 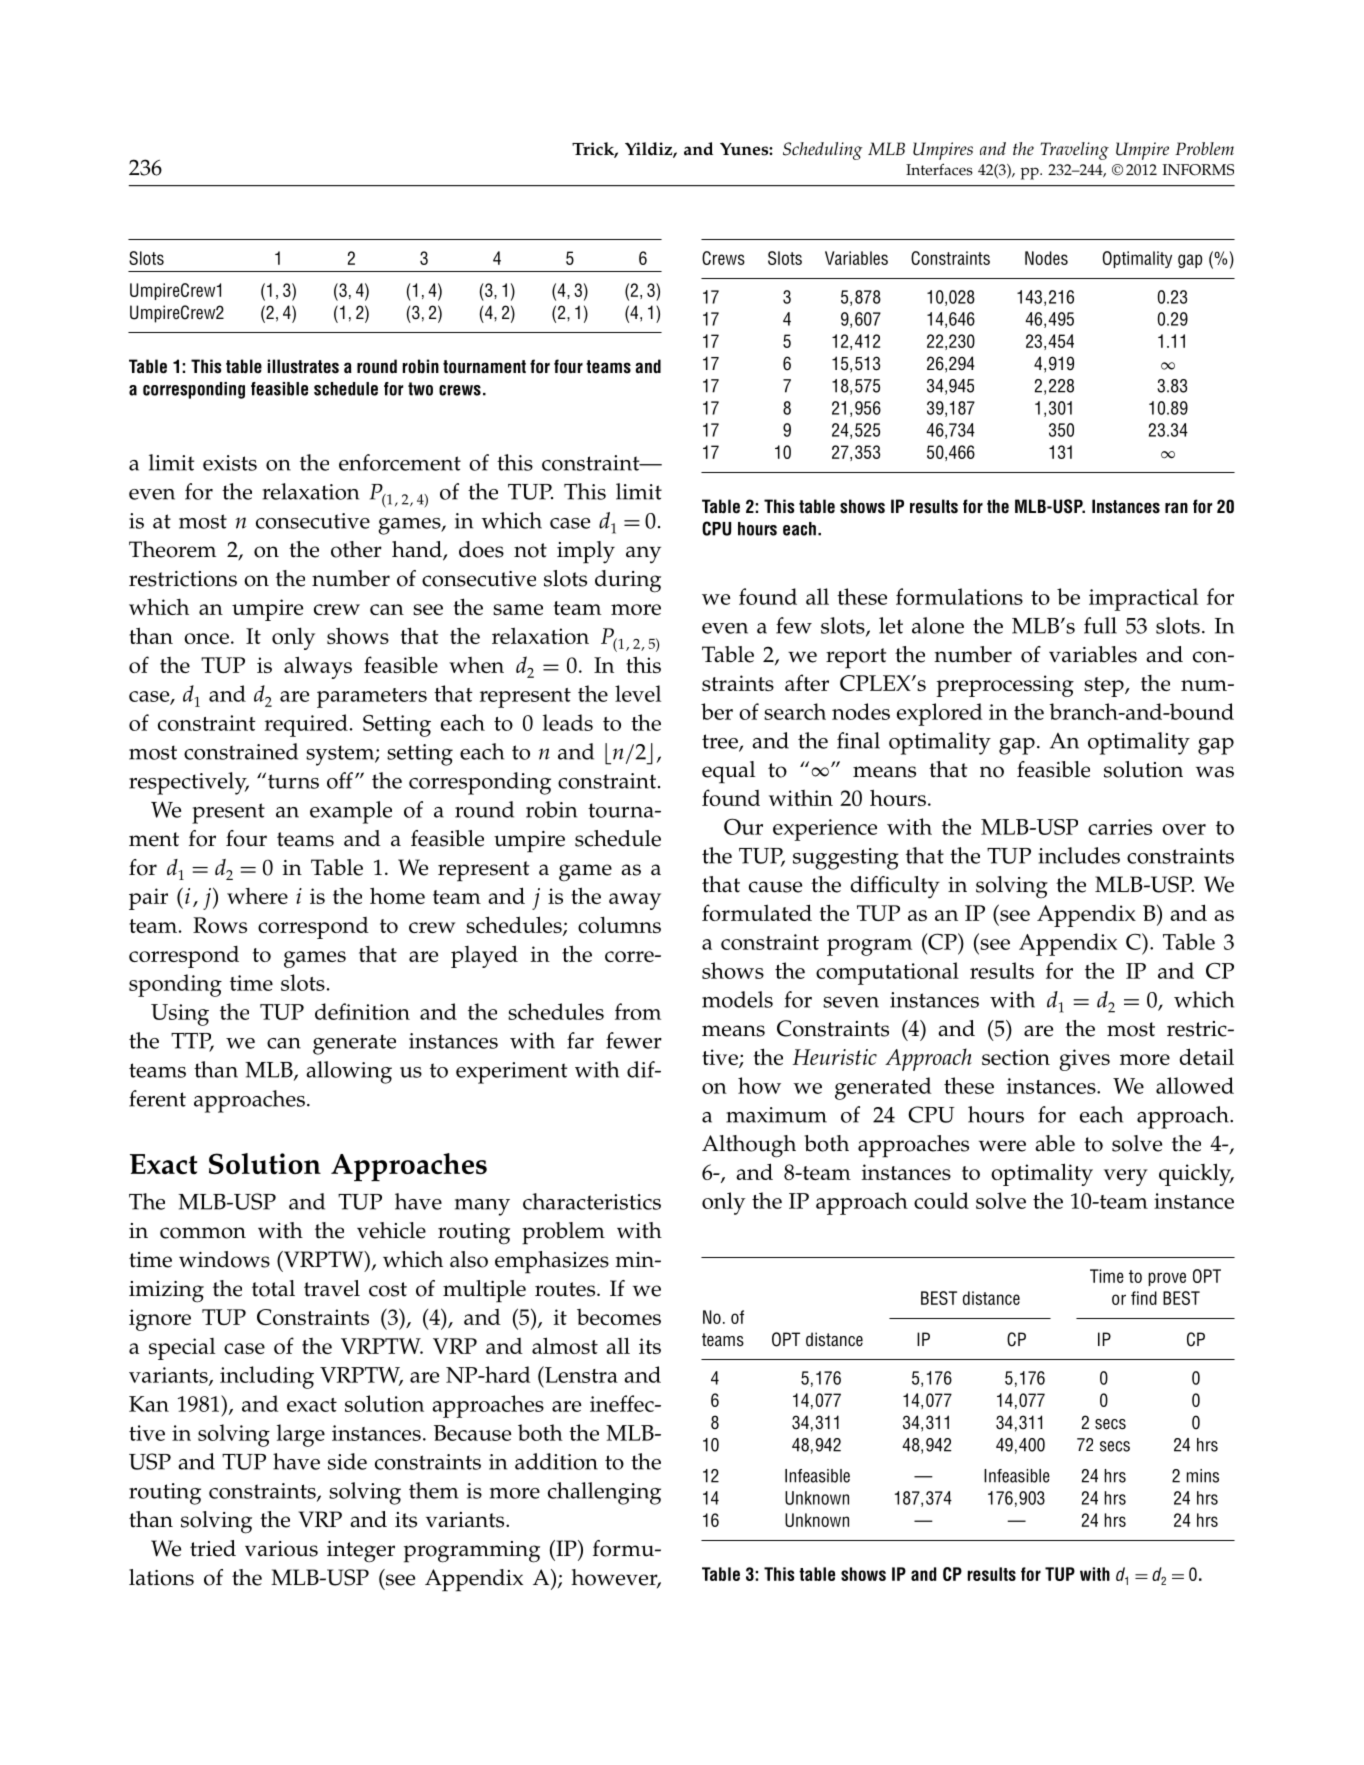 I want to click on Although, so click(x=749, y=1146).
